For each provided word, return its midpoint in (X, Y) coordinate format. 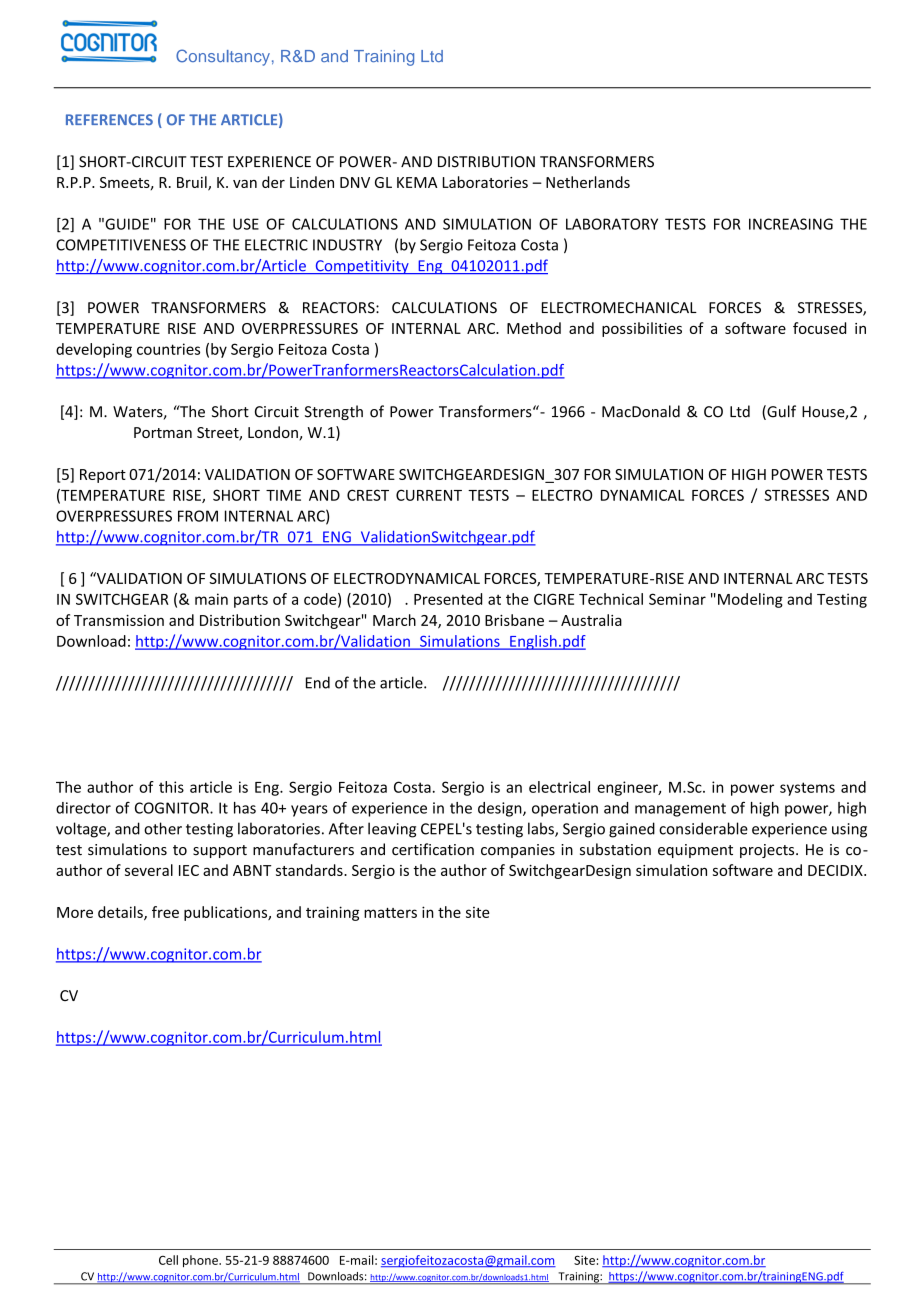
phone (201, 1261)
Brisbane (514, 620)
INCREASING (791, 224)
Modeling (750, 600)
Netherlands (588, 182)
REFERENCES (109, 119)
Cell (168, 1260)
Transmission (119, 620)
